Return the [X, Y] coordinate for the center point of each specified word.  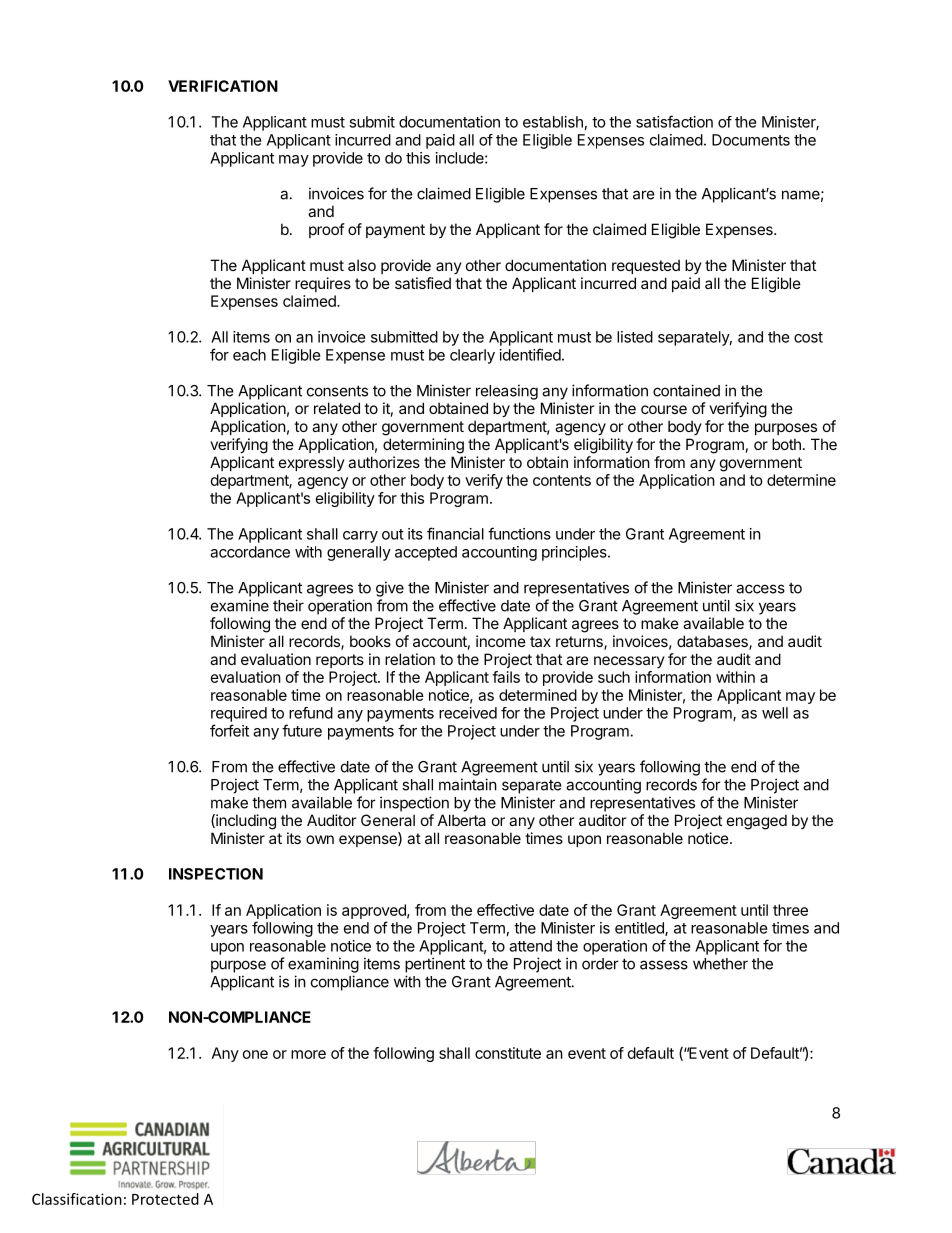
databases [713, 642]
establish [553, 122]
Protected [165, 1199]
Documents [751, 140]
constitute [508, 1053]
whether [720, 964]
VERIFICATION [223, 86]
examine [240, 605]
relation [410, 659]
